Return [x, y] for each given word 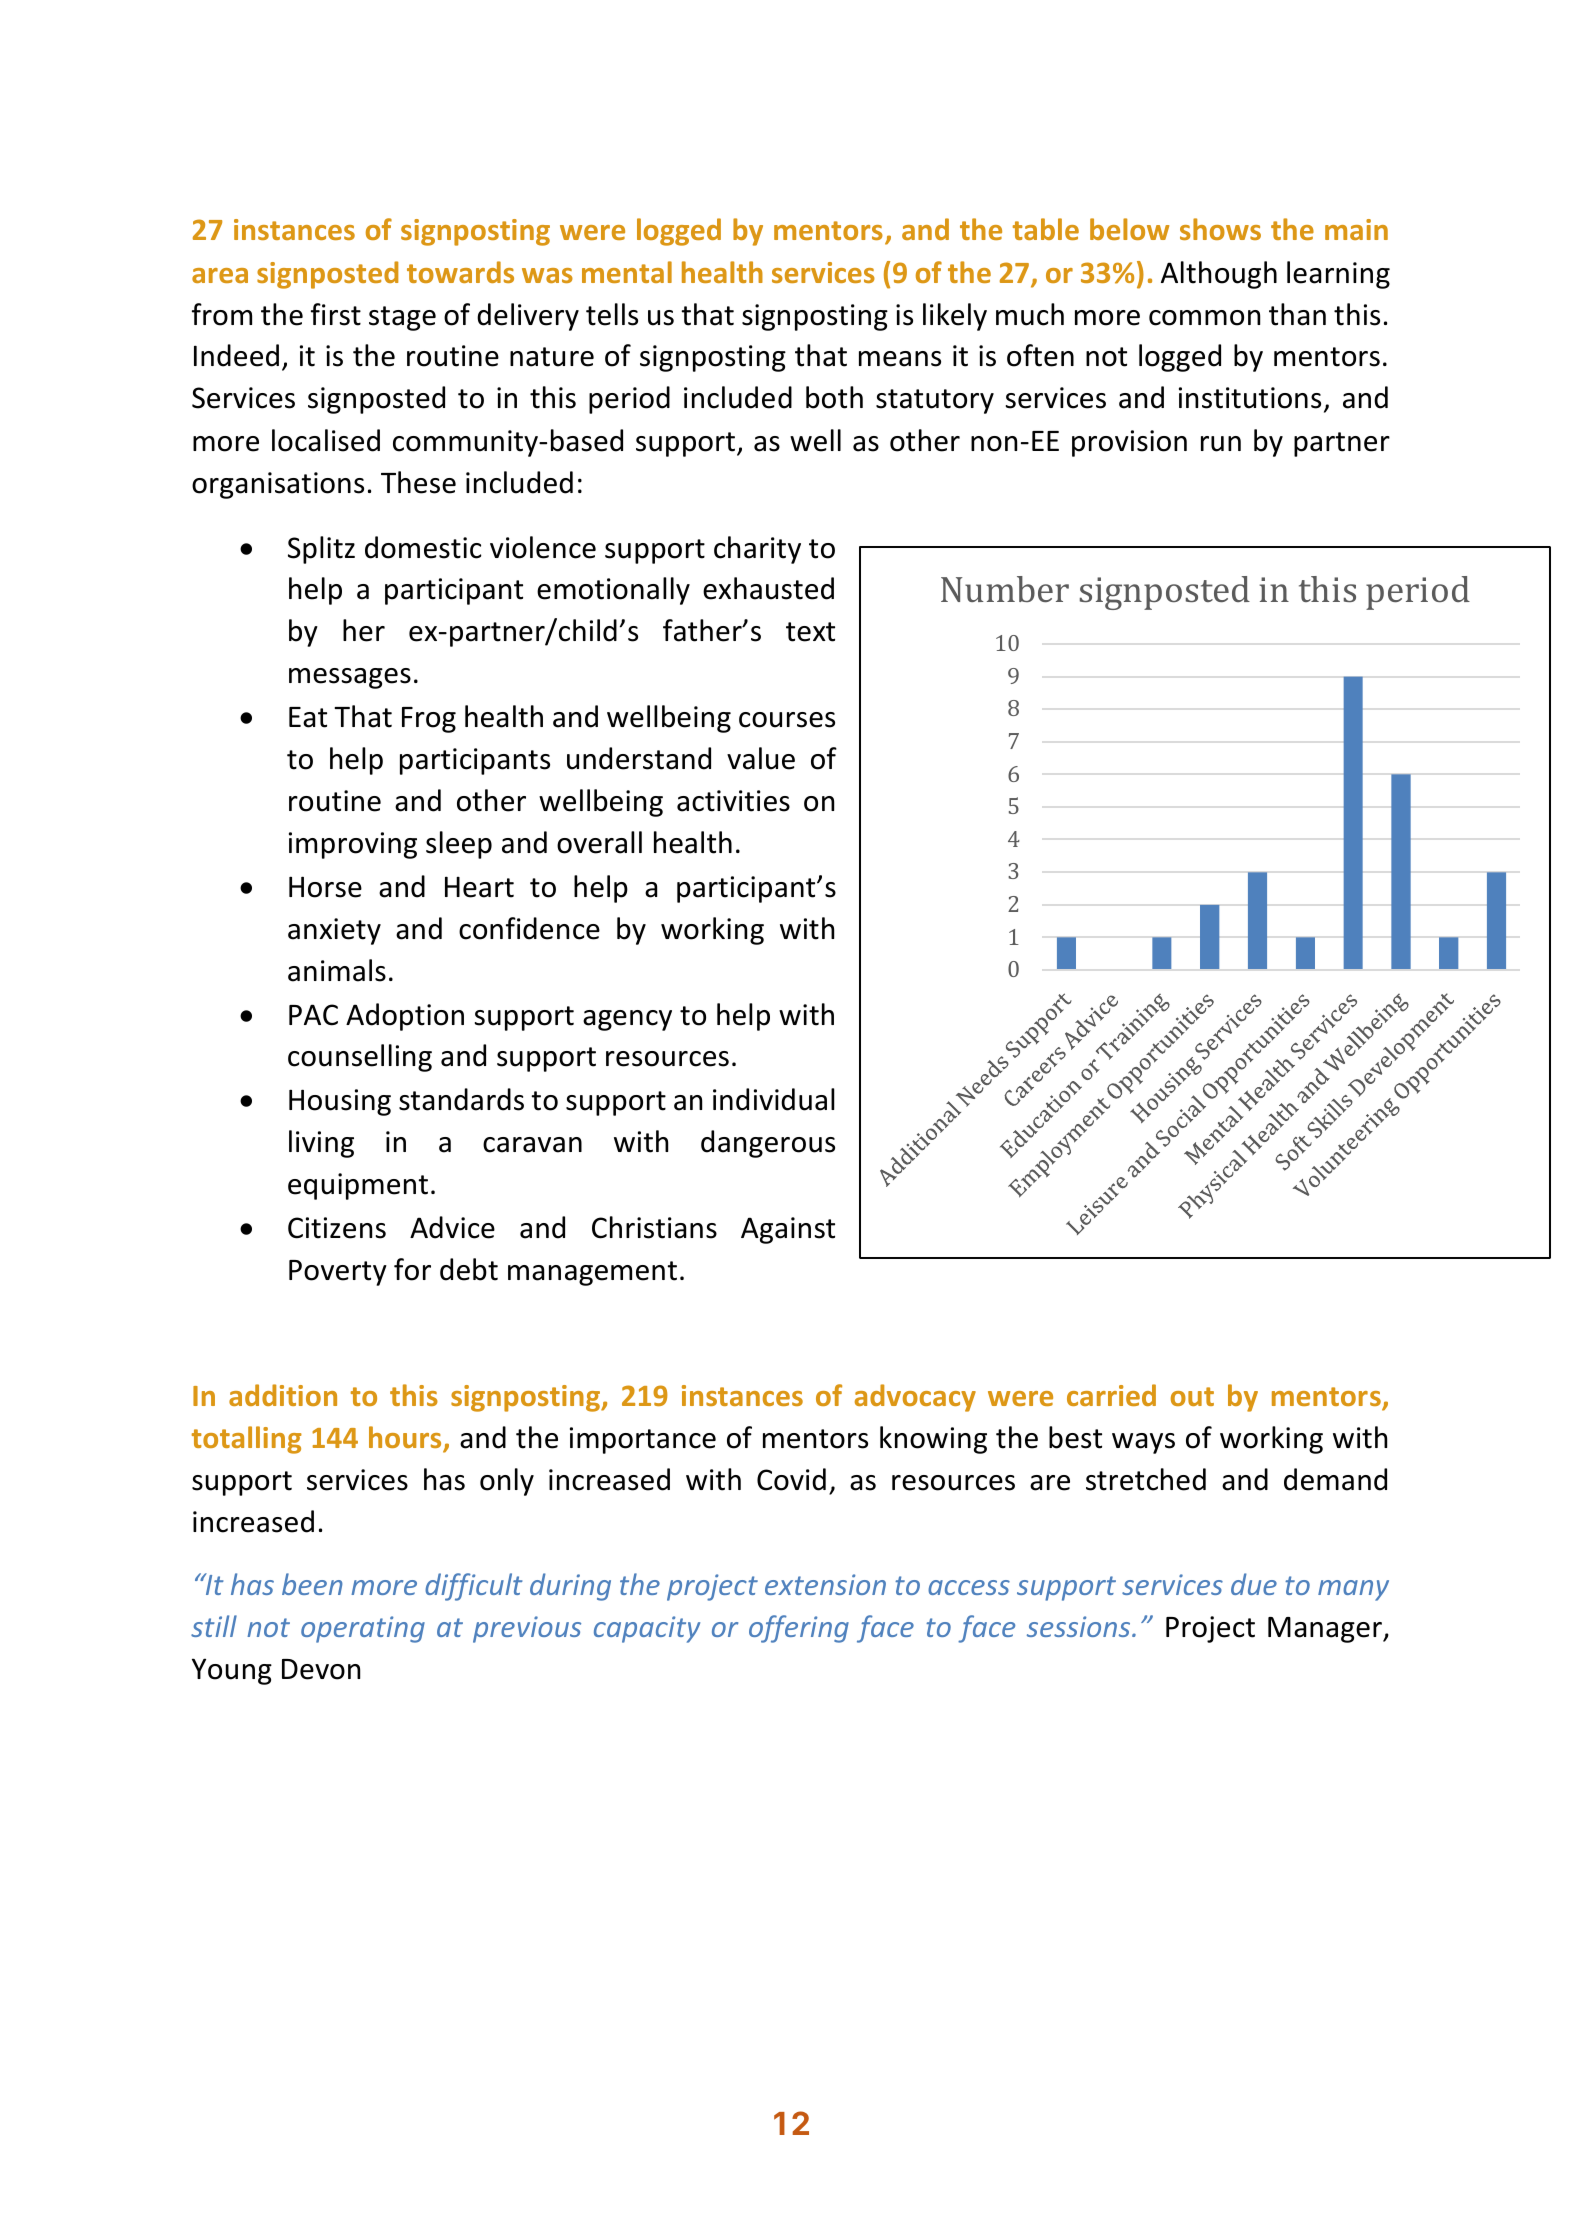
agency [627, 1020]
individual [774, 1099]
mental [627, 272]
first [336, 314]
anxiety [334, 931]
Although [1219, 275]
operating [363, 1629]
